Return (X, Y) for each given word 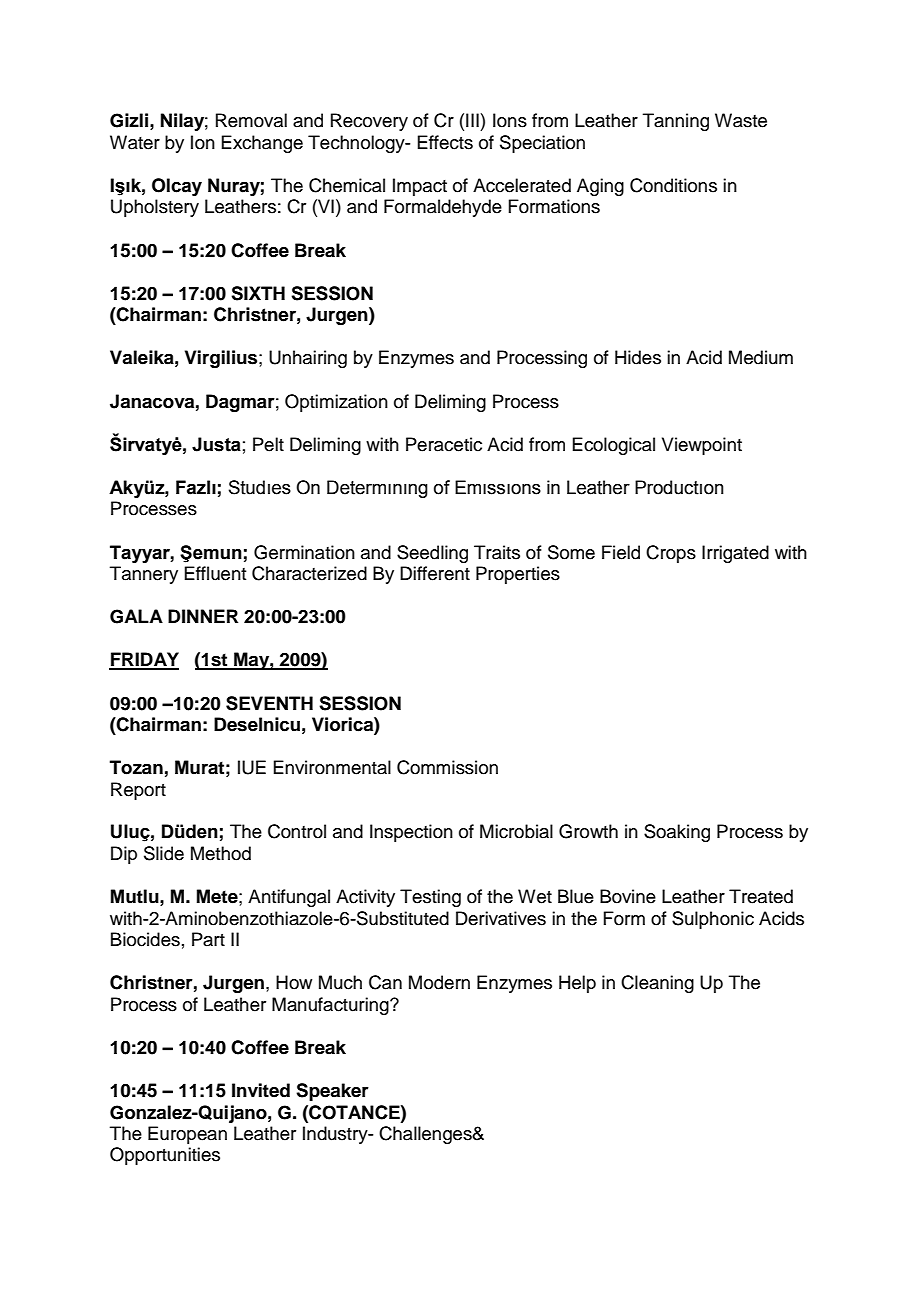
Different (435, 573)
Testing (430, 898)
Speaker (332, 1092)
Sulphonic (713, 920)
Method (221, 853)
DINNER (203, 616)
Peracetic (444, 444)
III (472, 120)
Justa (216, 444)
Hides (638, 357)
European (187, 1135)
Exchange (262, 144)
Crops (671, 554)
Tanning (676, 122)
